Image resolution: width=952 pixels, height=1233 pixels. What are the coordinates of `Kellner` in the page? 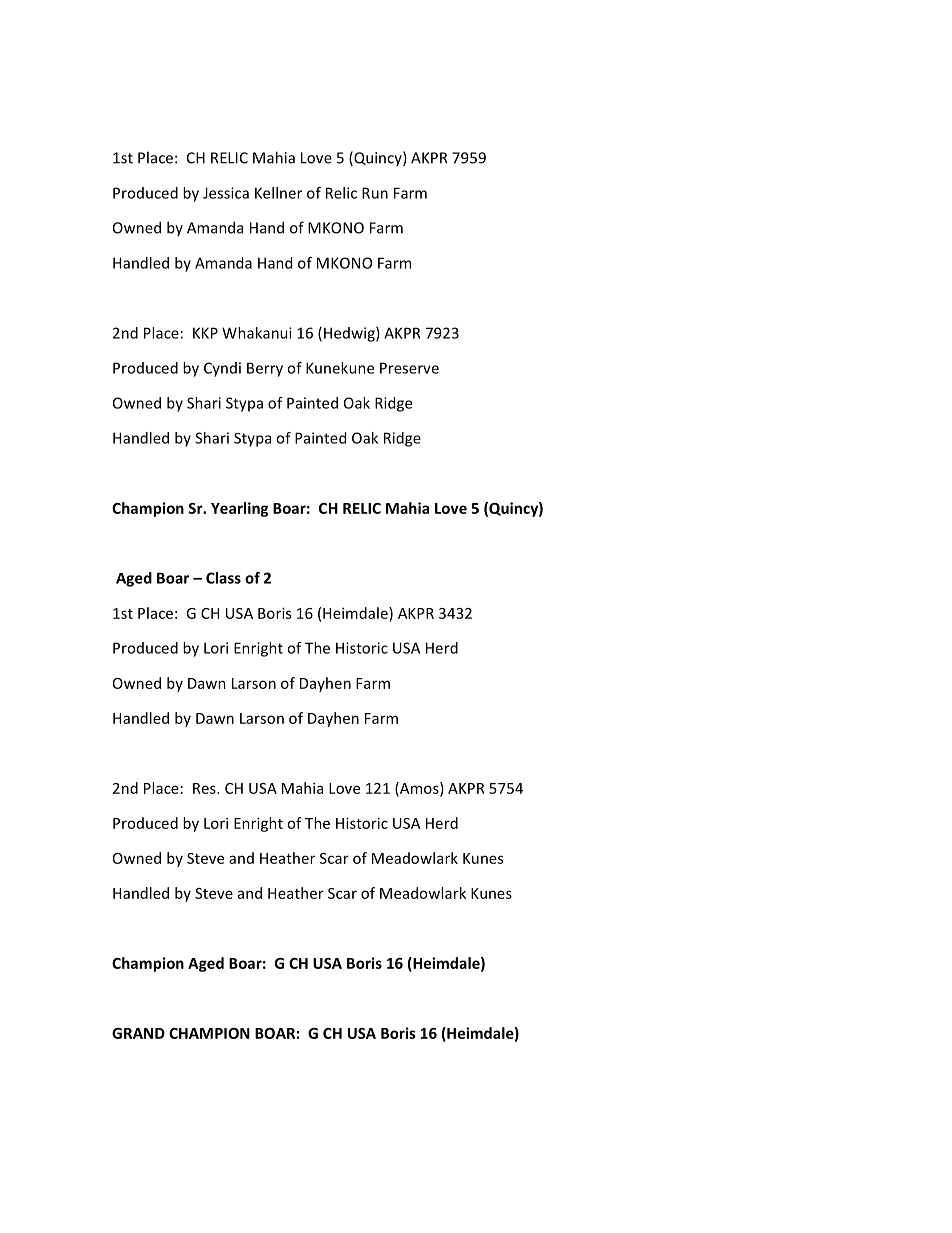 It's located at (278, 193).
